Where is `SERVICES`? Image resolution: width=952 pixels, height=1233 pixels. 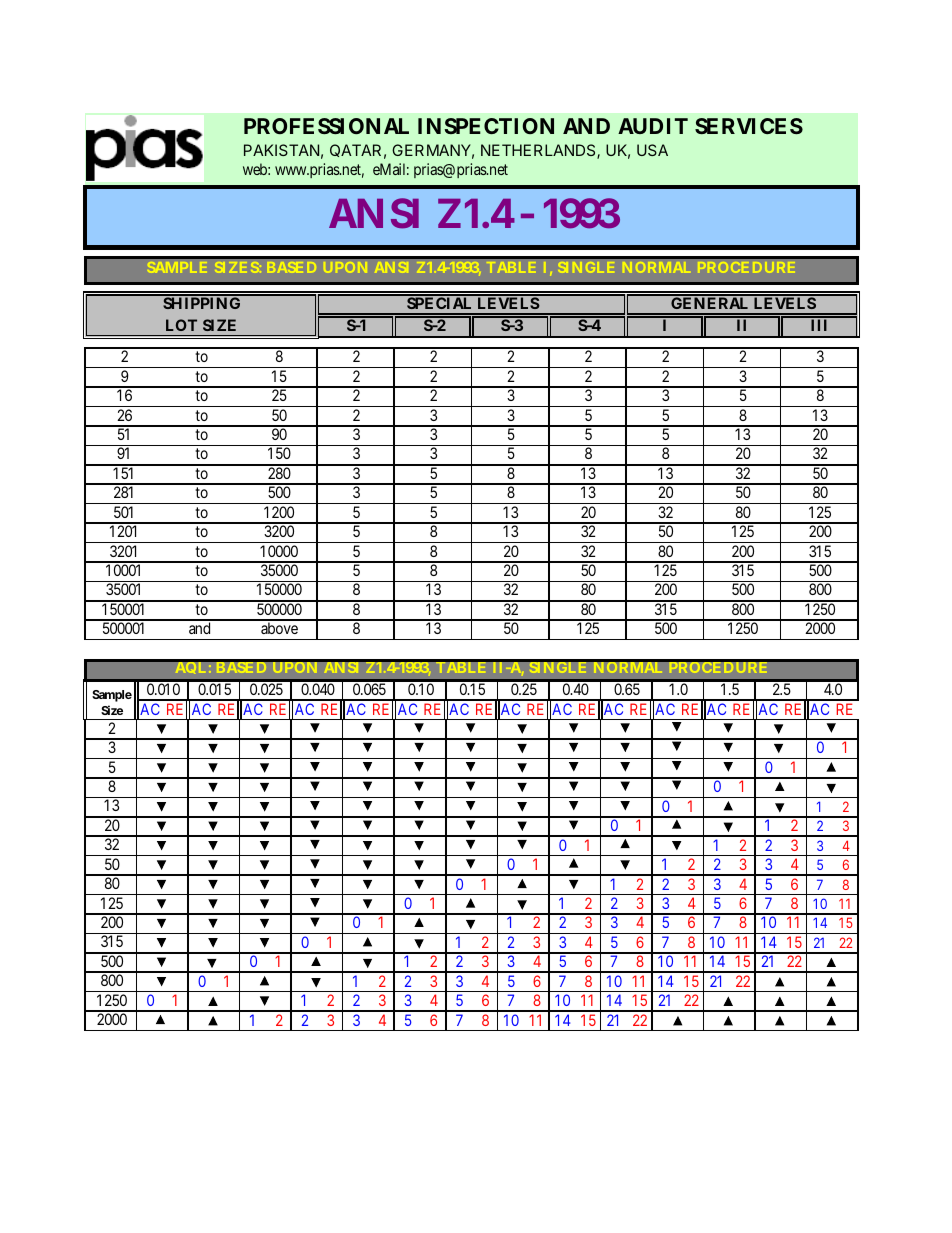
SERVICES is located at coordinates (749, 126).
